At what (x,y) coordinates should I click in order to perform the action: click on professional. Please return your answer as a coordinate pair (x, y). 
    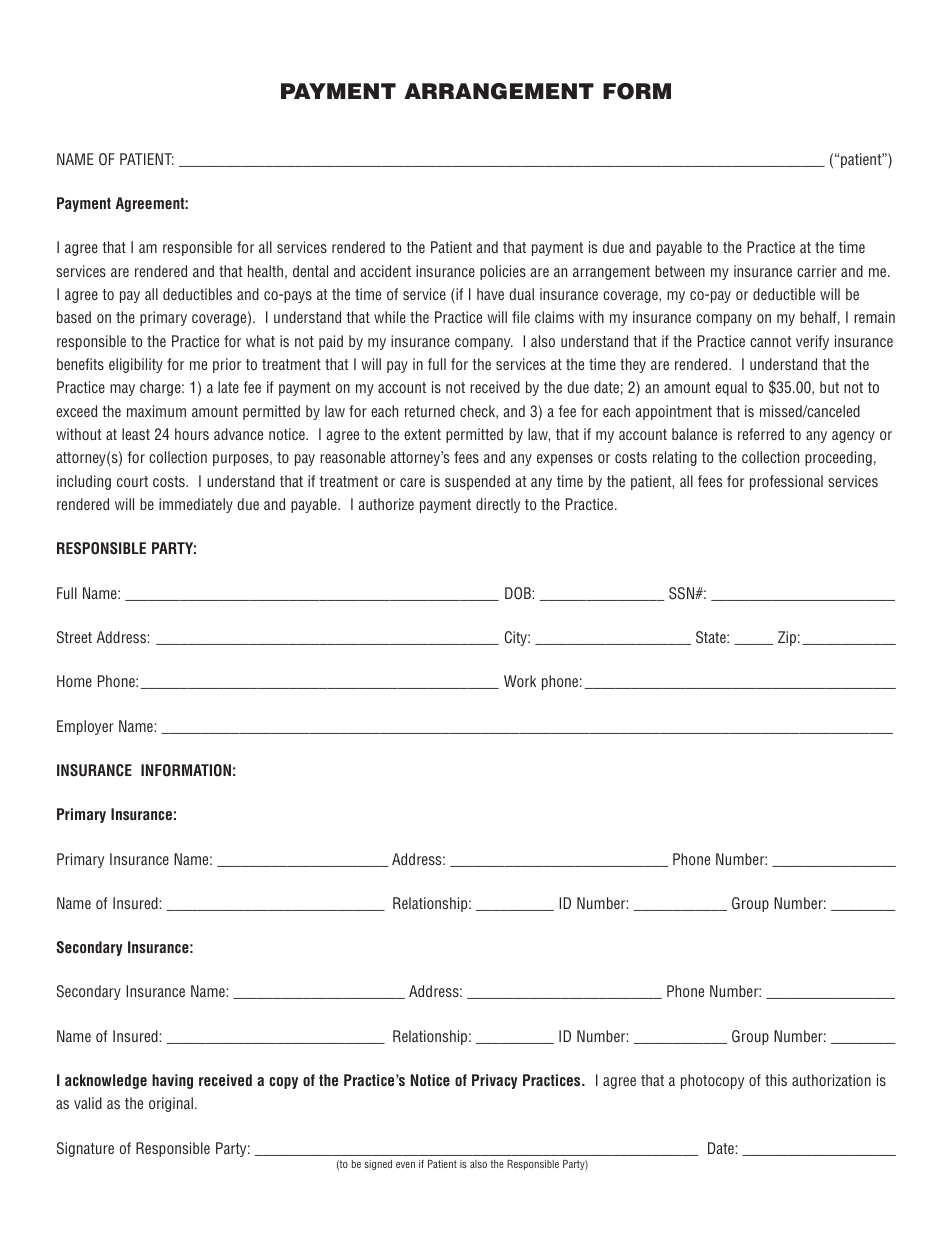
    Looking at the image, I should click on (786, 482).
